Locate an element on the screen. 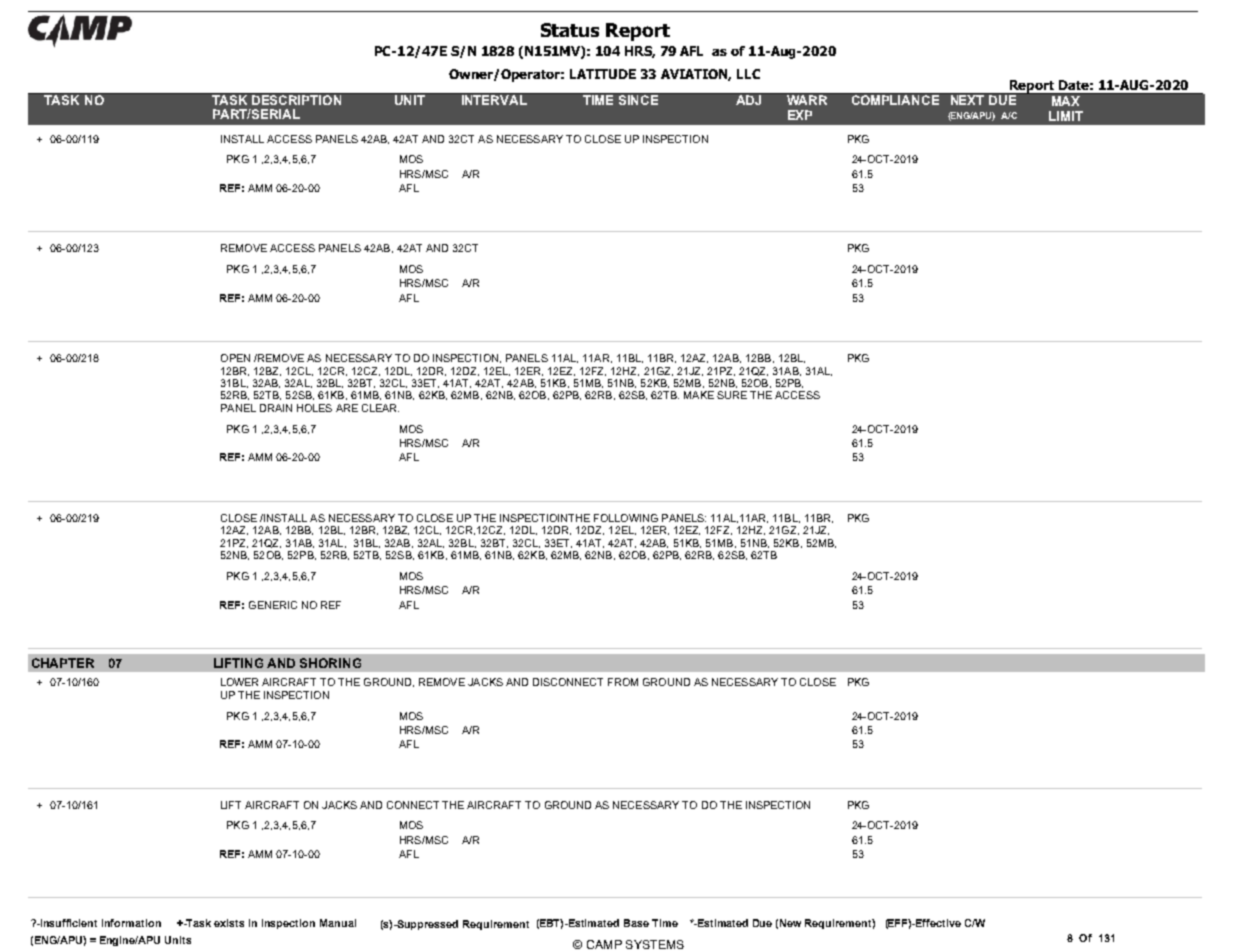  LATITUDE is located at coordinates (603, 74).
